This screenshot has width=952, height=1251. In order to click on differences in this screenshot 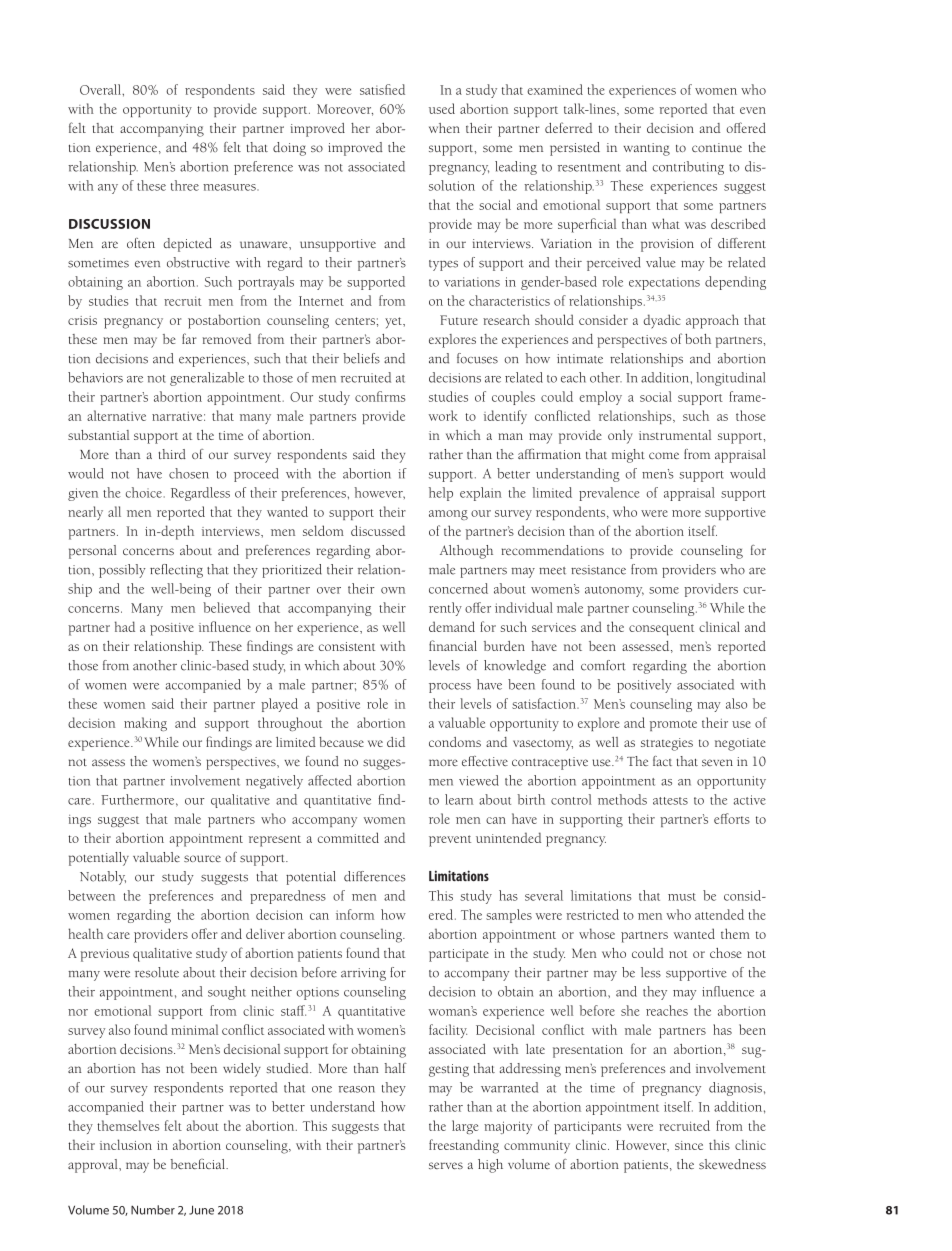, I will do `click(375, 876)`.
